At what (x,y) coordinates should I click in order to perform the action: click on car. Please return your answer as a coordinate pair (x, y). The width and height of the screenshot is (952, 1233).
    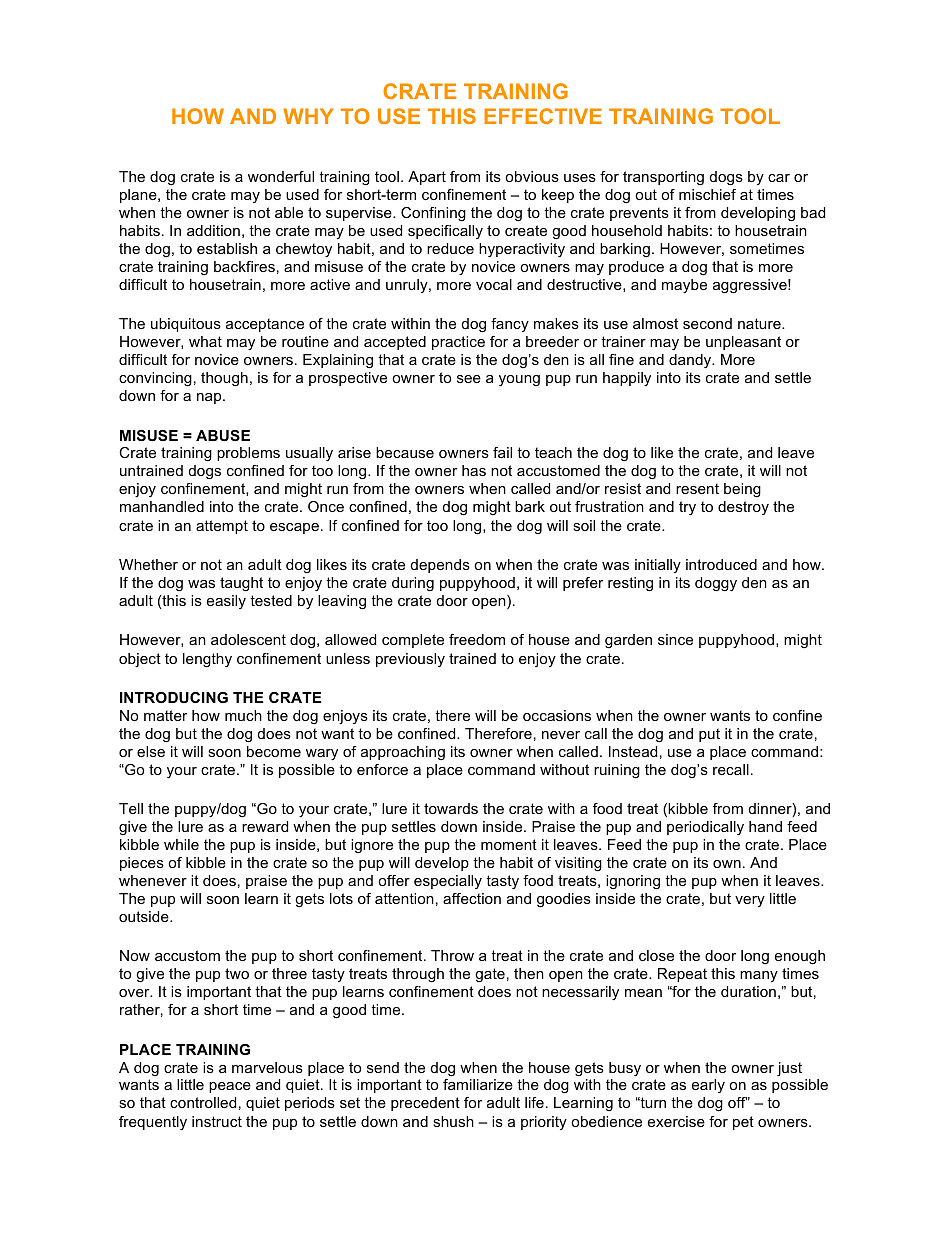
    Looking at the image, I should click on (779, 178).
